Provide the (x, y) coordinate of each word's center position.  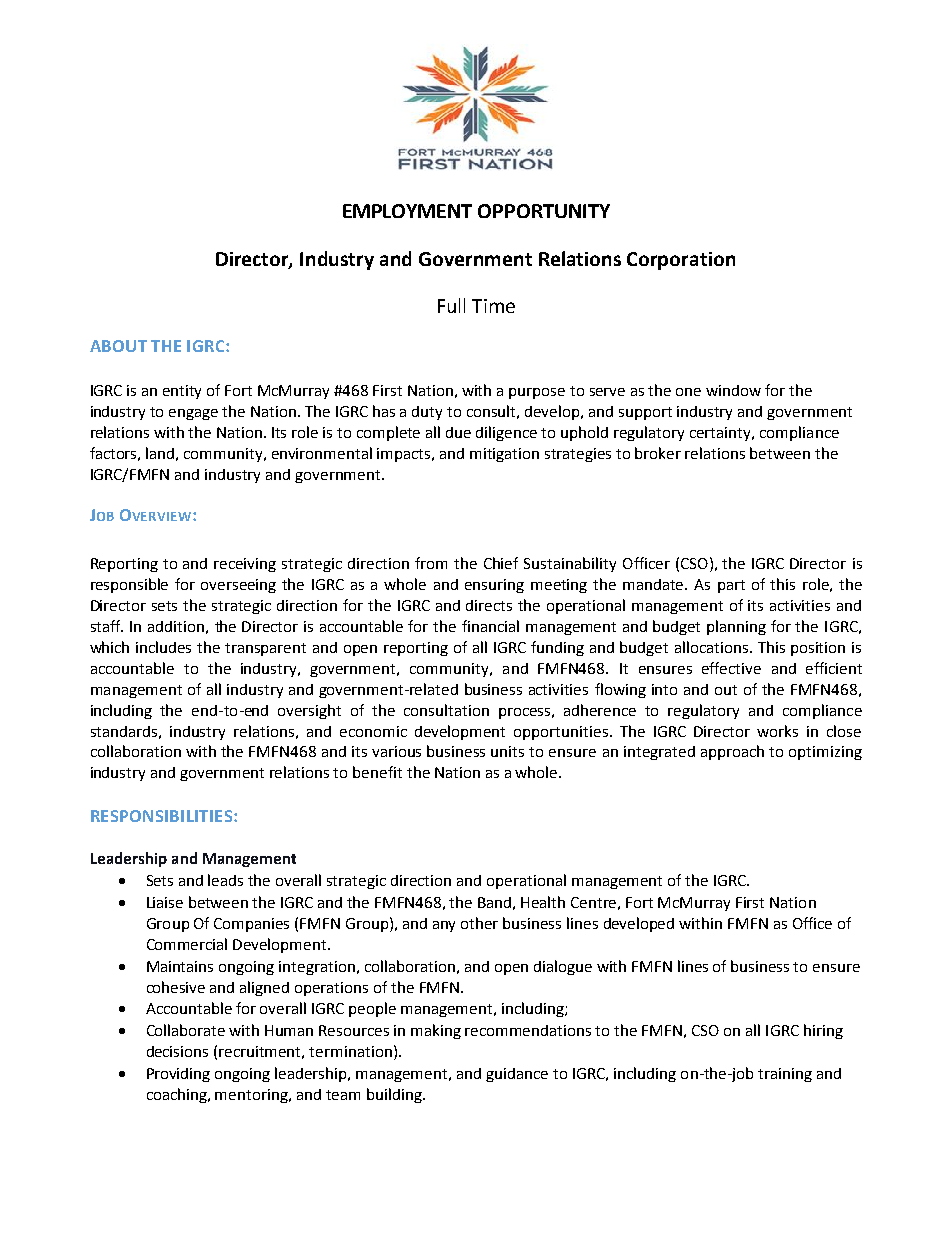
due (458, 432)
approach (732, 752)
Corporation (681, 261)
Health (543, 902)
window (733, 390)
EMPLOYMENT (407, 211)
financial (490, 626)
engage (193, 414)
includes (163, 647)
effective (731, 668)
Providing (178, 1075)
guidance (517, 1075)
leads (225, 880)
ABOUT (118, 346)
